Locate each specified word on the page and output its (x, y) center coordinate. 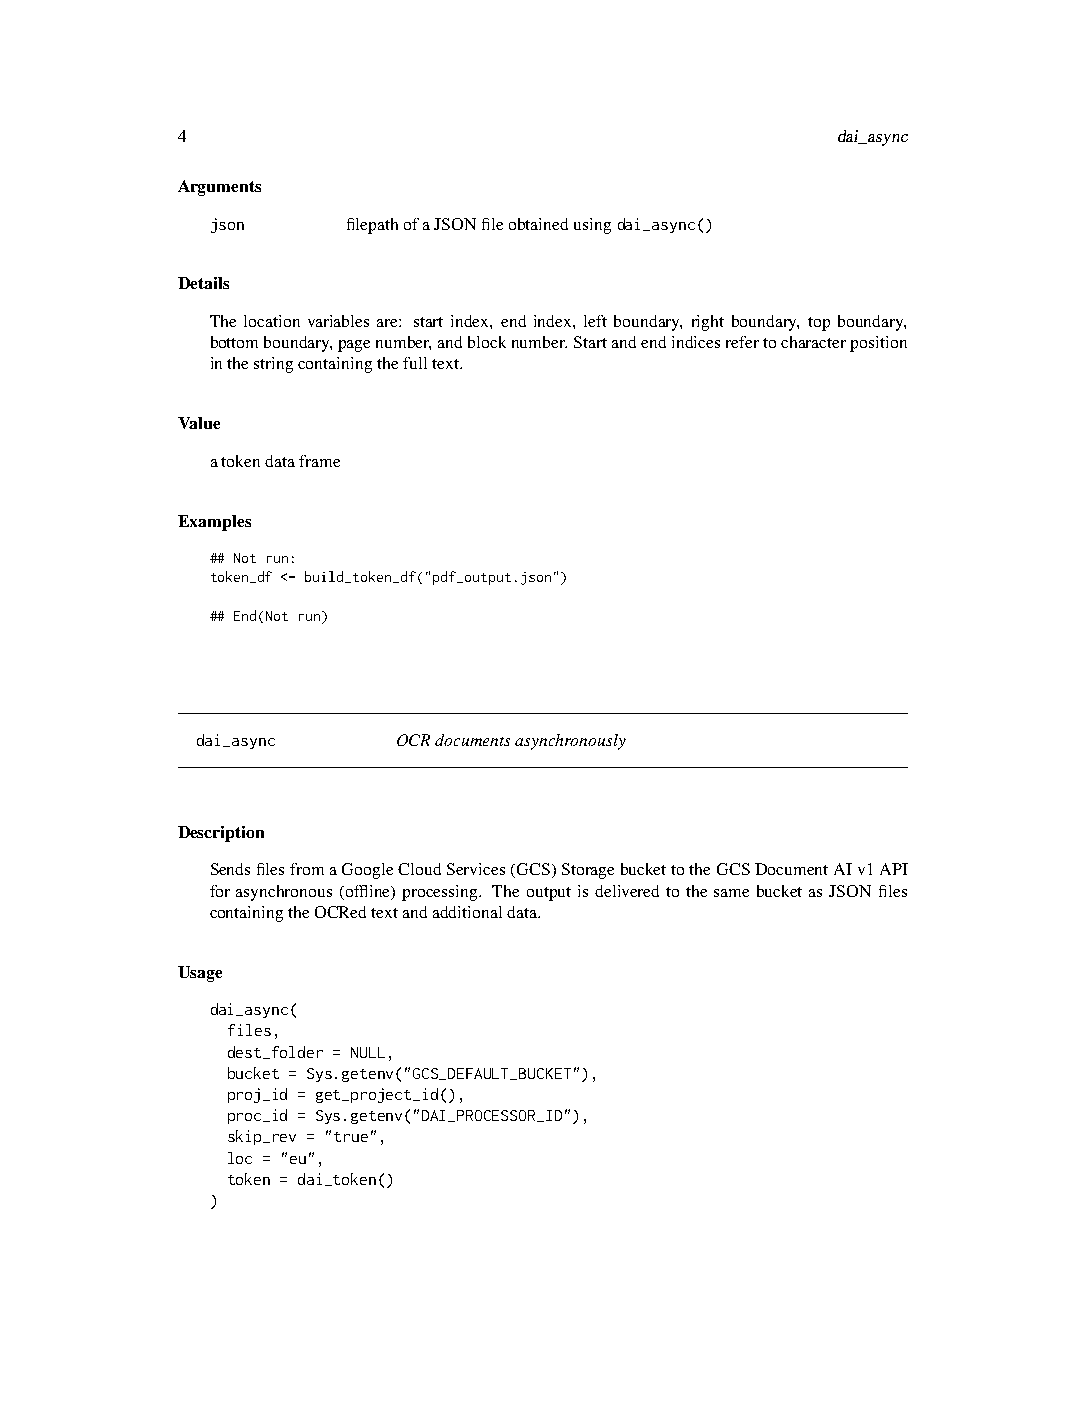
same (731, 893)
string (273, 365)
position (878, 344)
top (819, 324)
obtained (538, 224)
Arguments (219, 188)
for (220, 891)
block (487, 342)
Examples (214, 523)
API (894, 869)
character (813, 342)
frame (319, 461)
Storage (588, 871)
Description (221, 834)
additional (467, 912)
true (351, 1137)
